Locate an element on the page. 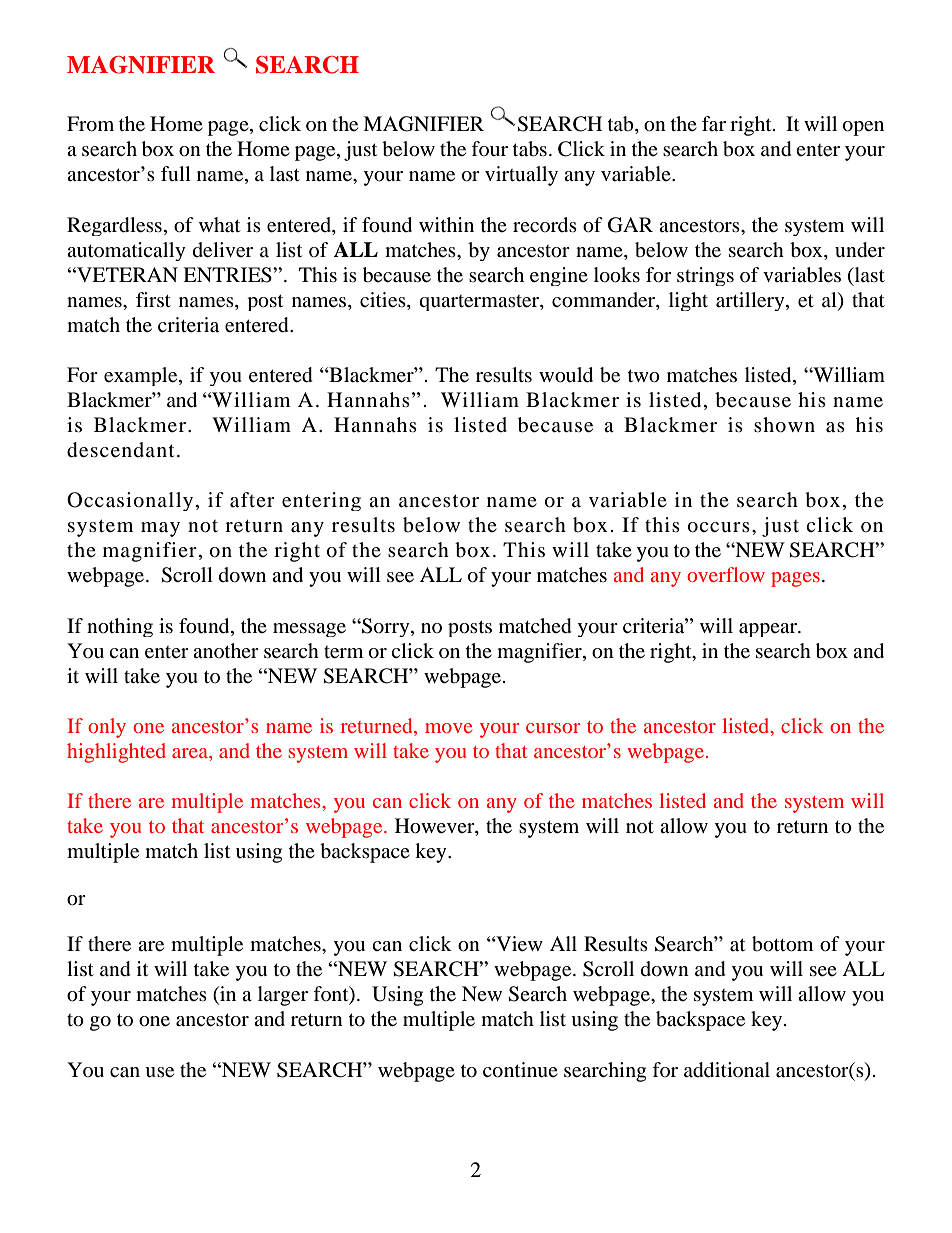  four is located at coordinates (489, 148).
